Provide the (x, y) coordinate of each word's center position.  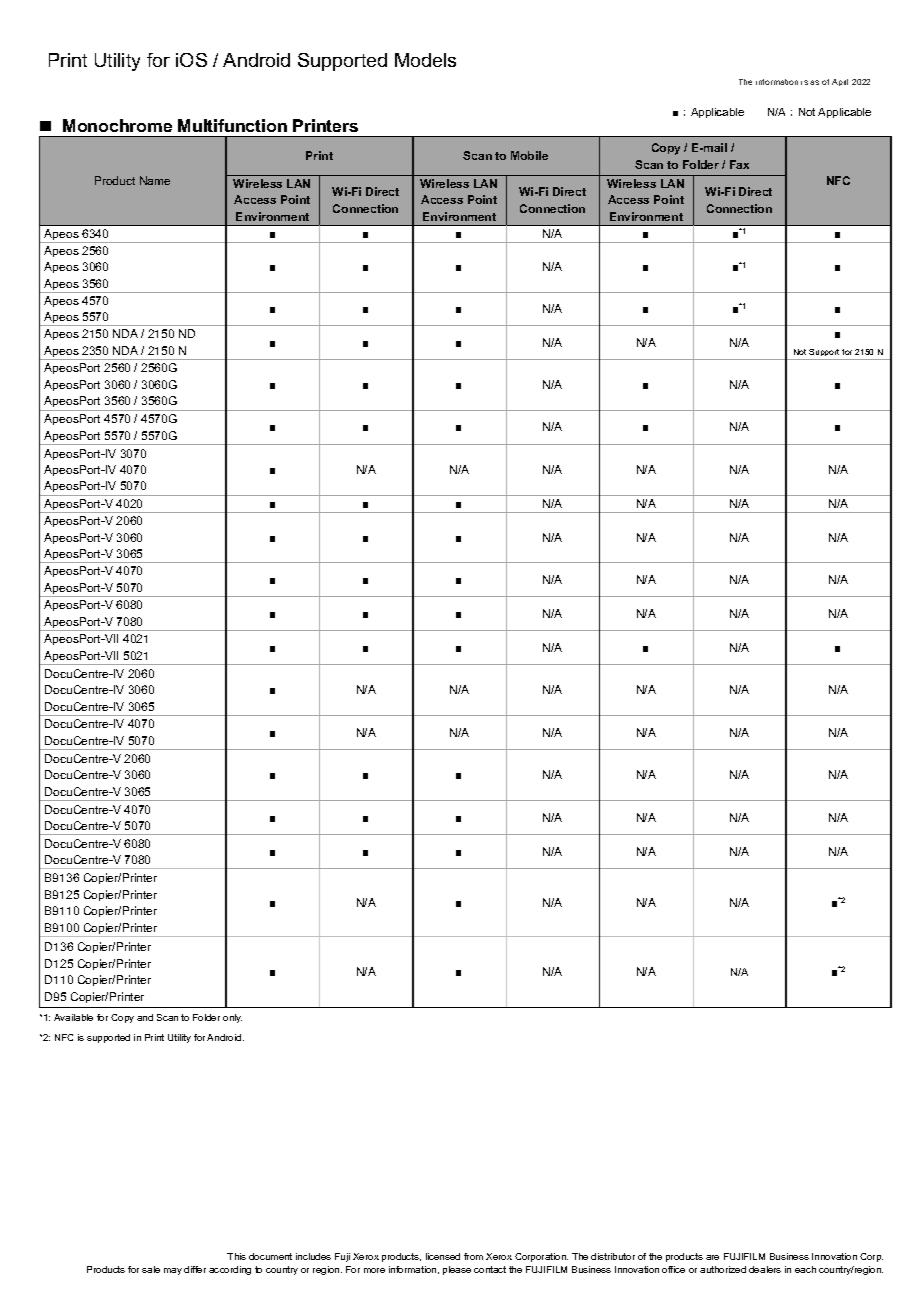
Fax (739, 164)
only (232, 1018)
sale (151, 1269)
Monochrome (117, 125)
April (840, 82)
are (712, 1257)
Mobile (529, 155)
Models (425, 60)
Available (73, 1017)
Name (155, 180)
